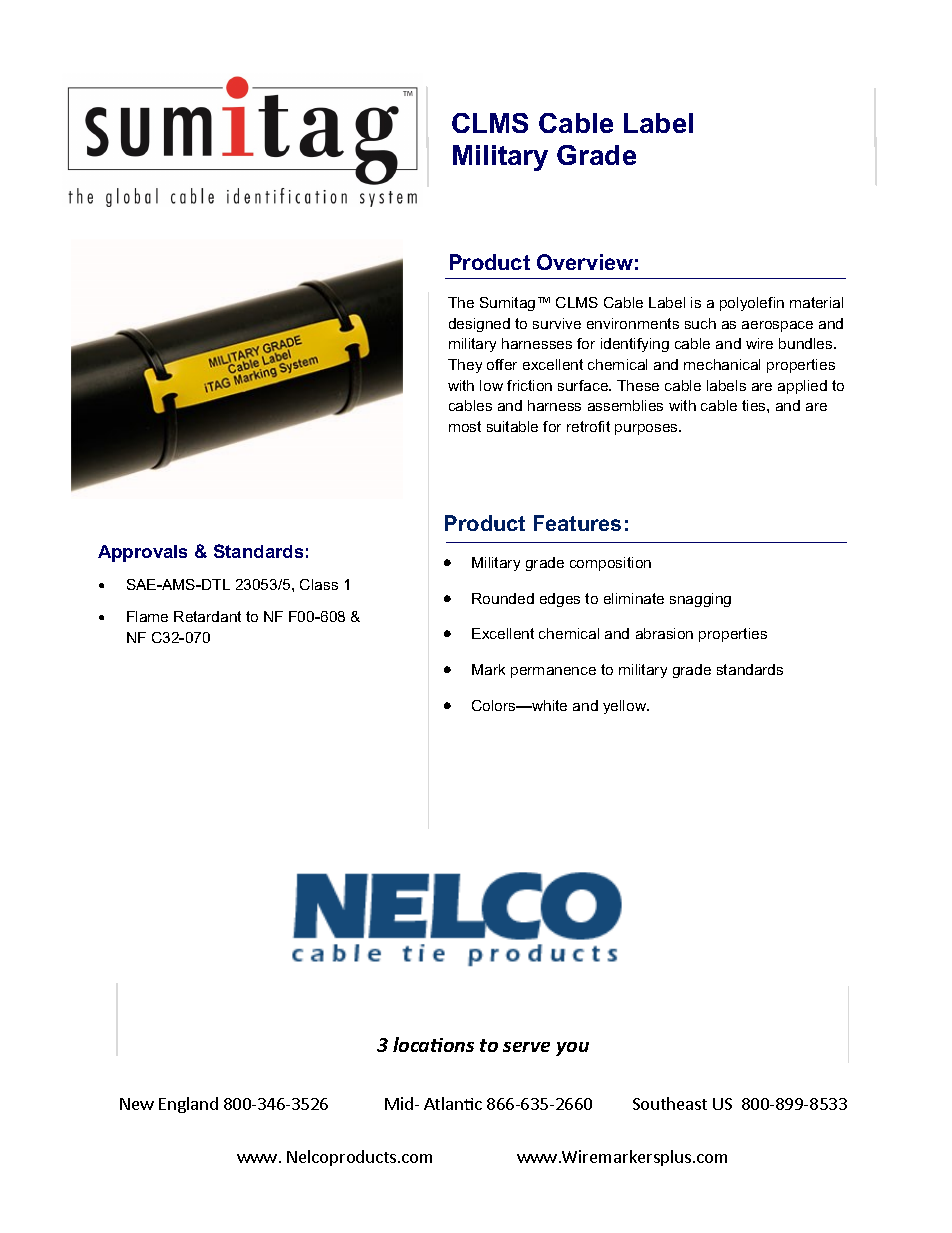 This document has width=952, height=1233. What do you see at coordinates (626, 707) in the document?
I see `yellow` at bounding box center [626, 707].
